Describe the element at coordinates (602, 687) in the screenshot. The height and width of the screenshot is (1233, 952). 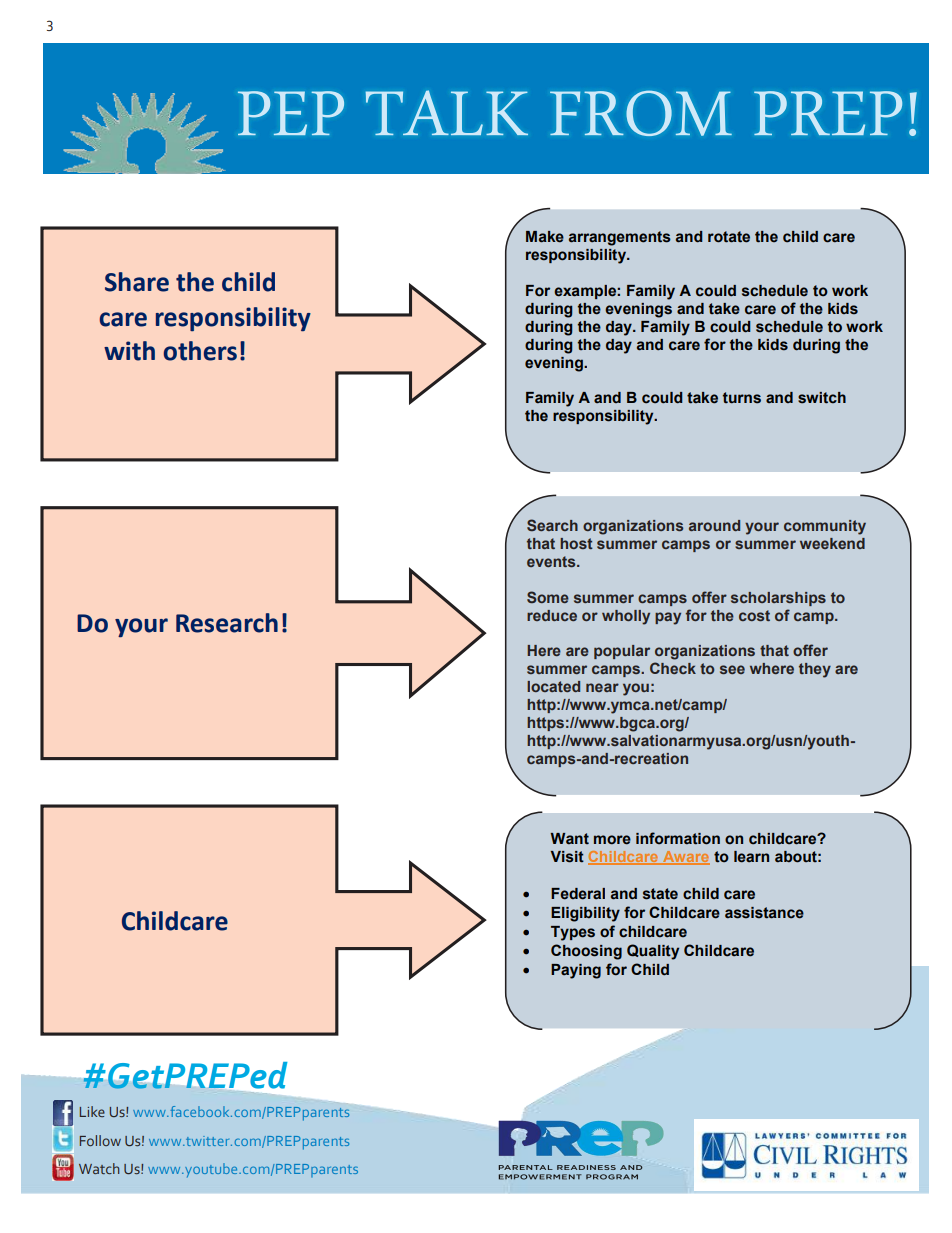
I see `near` at that location.
